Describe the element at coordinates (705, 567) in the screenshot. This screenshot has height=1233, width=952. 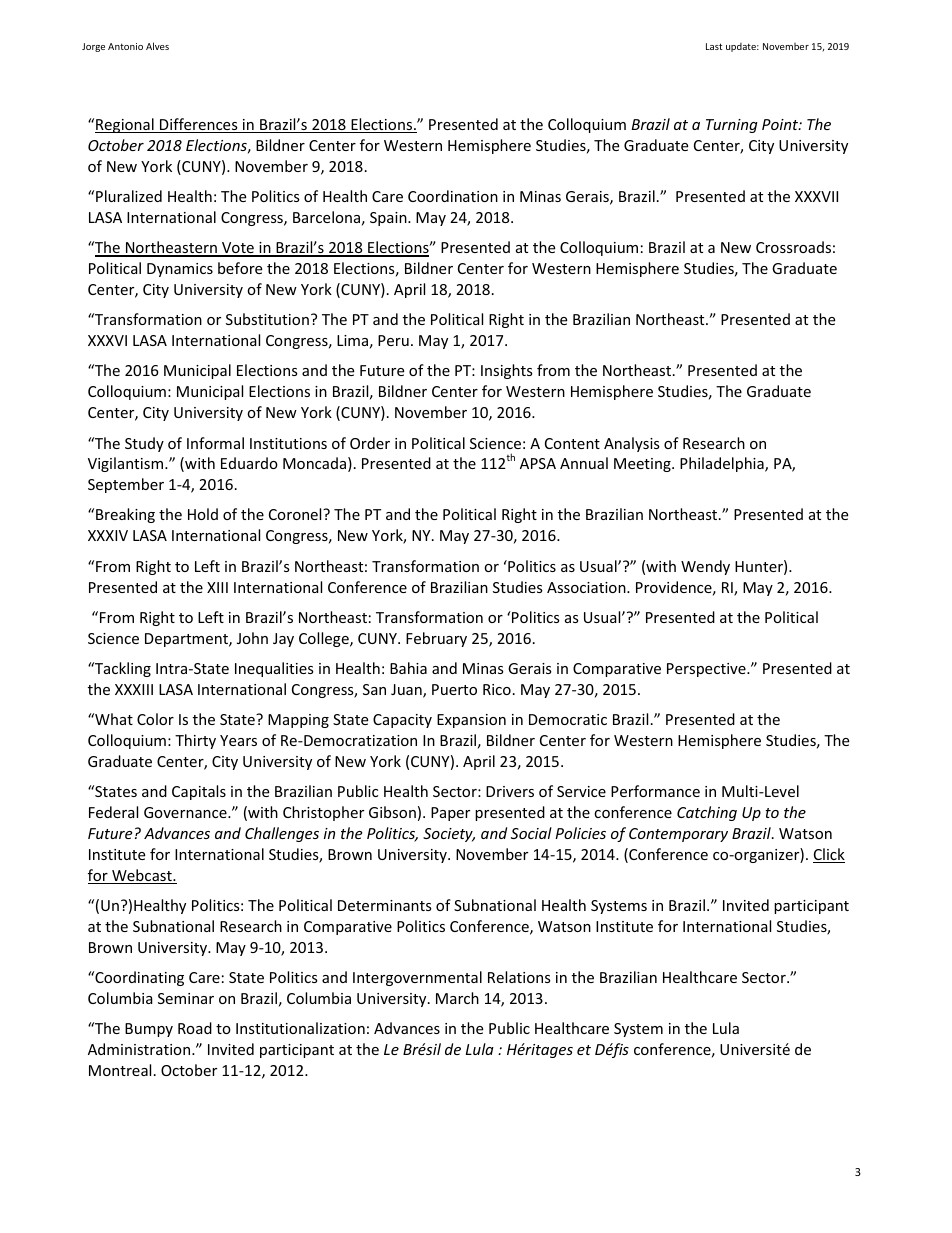
I see `Wendy` at that location.
